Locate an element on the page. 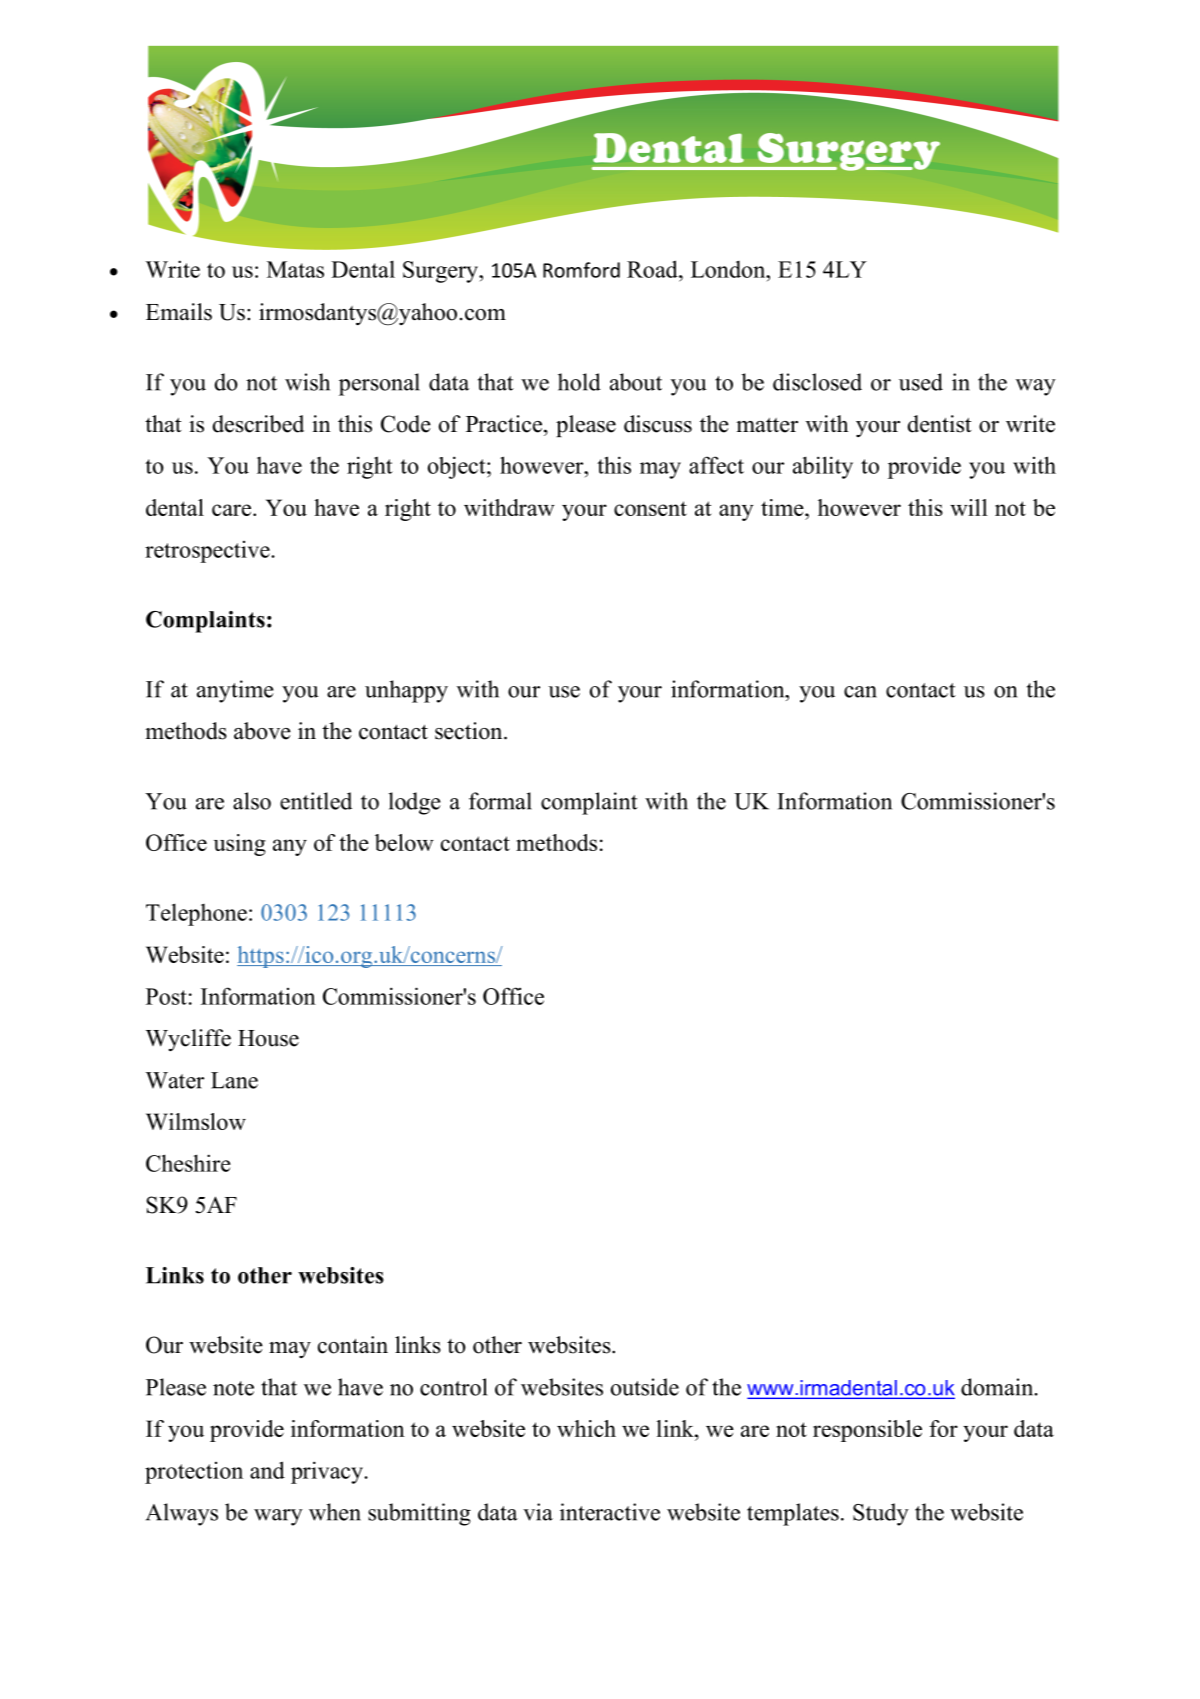  also is located at coordinates (252, 801).
